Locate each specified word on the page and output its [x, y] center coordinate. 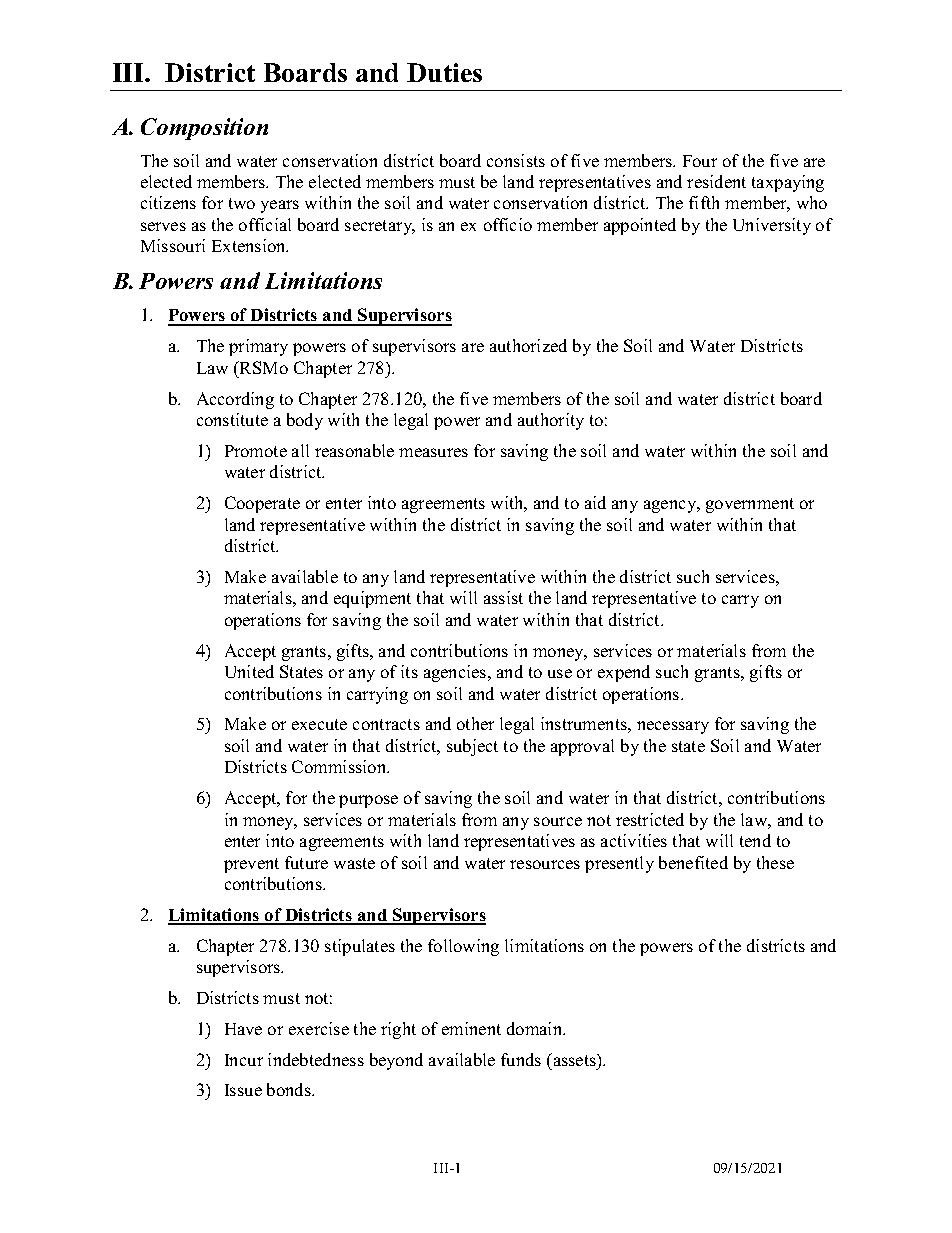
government [750, 505]
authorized [528, 345]
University [772, 226]
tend [755, 840]
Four [700, 161]
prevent [251, 865]
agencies [456, 673]
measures [433, 452]
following [463, 947]
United [249, 671]
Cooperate [262, 504]
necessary [673, 727]
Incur [244, 1060]
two [242, 203]
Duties [444, 72]
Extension [250, 245]
